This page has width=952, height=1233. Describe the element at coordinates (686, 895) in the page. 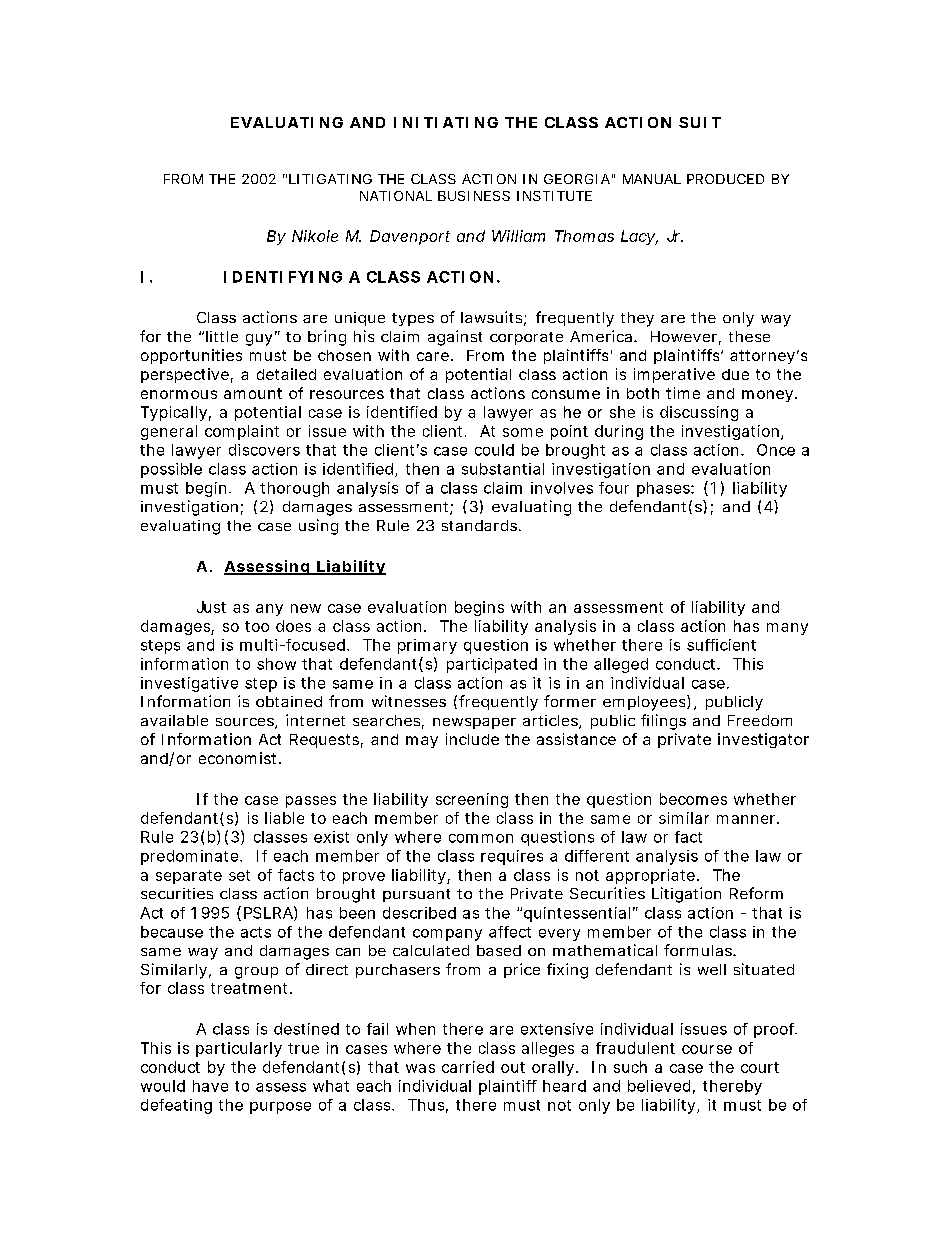

I see `Litigation` at that location.
